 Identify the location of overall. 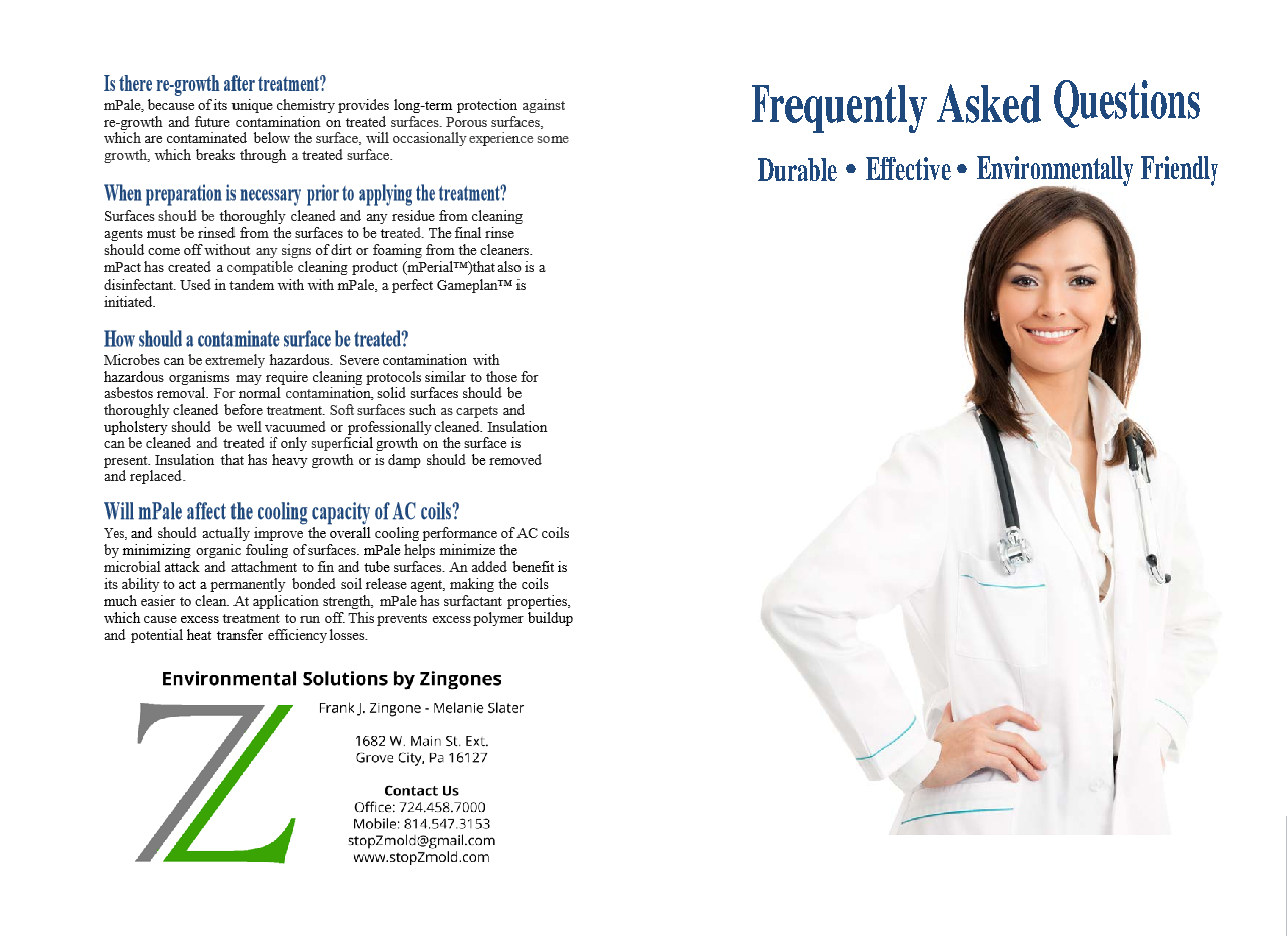
(423, 538).
